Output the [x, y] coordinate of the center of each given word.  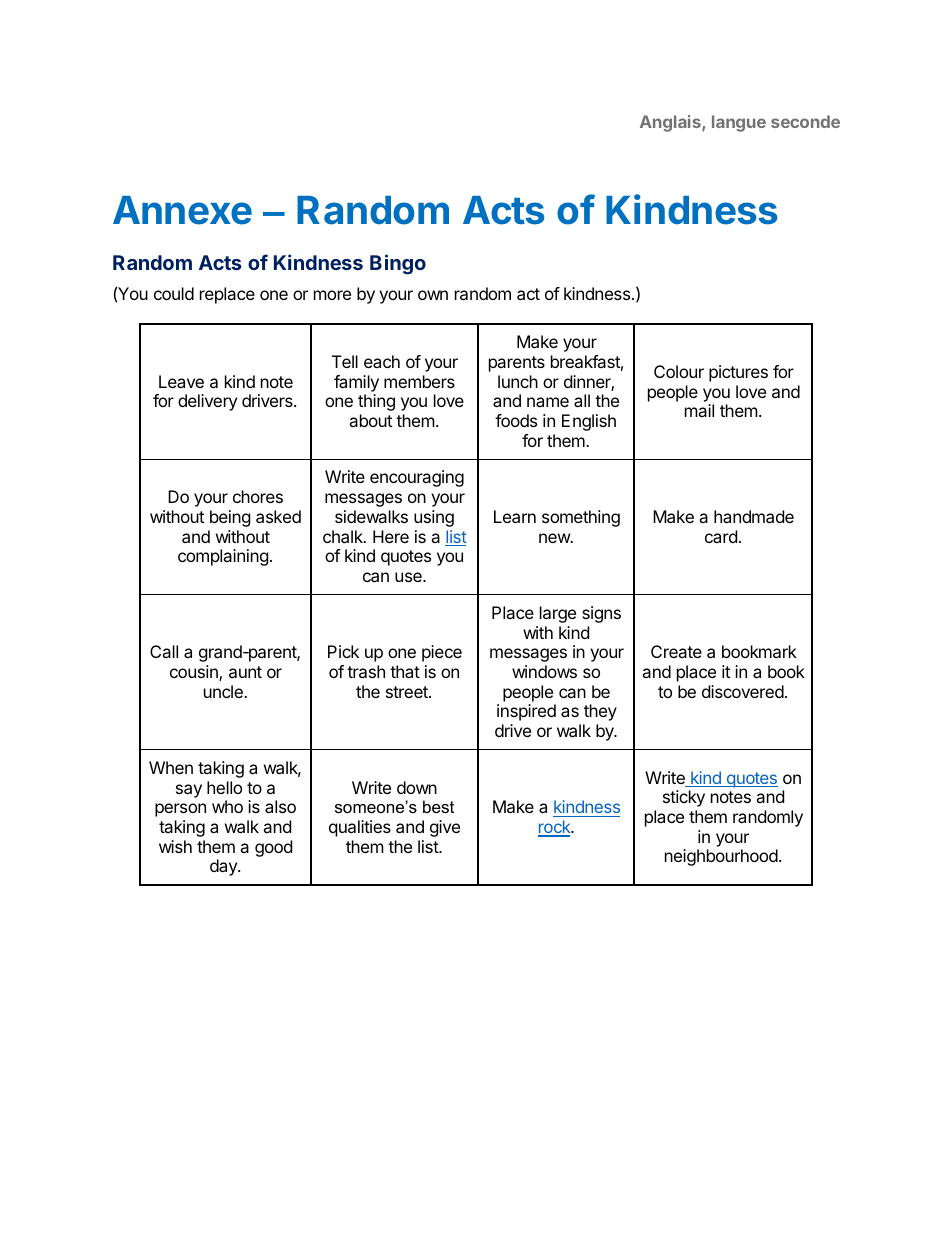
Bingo [398, 264]
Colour [679, 371]
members [419, 381]
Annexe [182, 210]
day [224, 867]
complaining [223, 557]
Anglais [671, 123]
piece [442, 653]
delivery [207, 402]
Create [676, 651]
